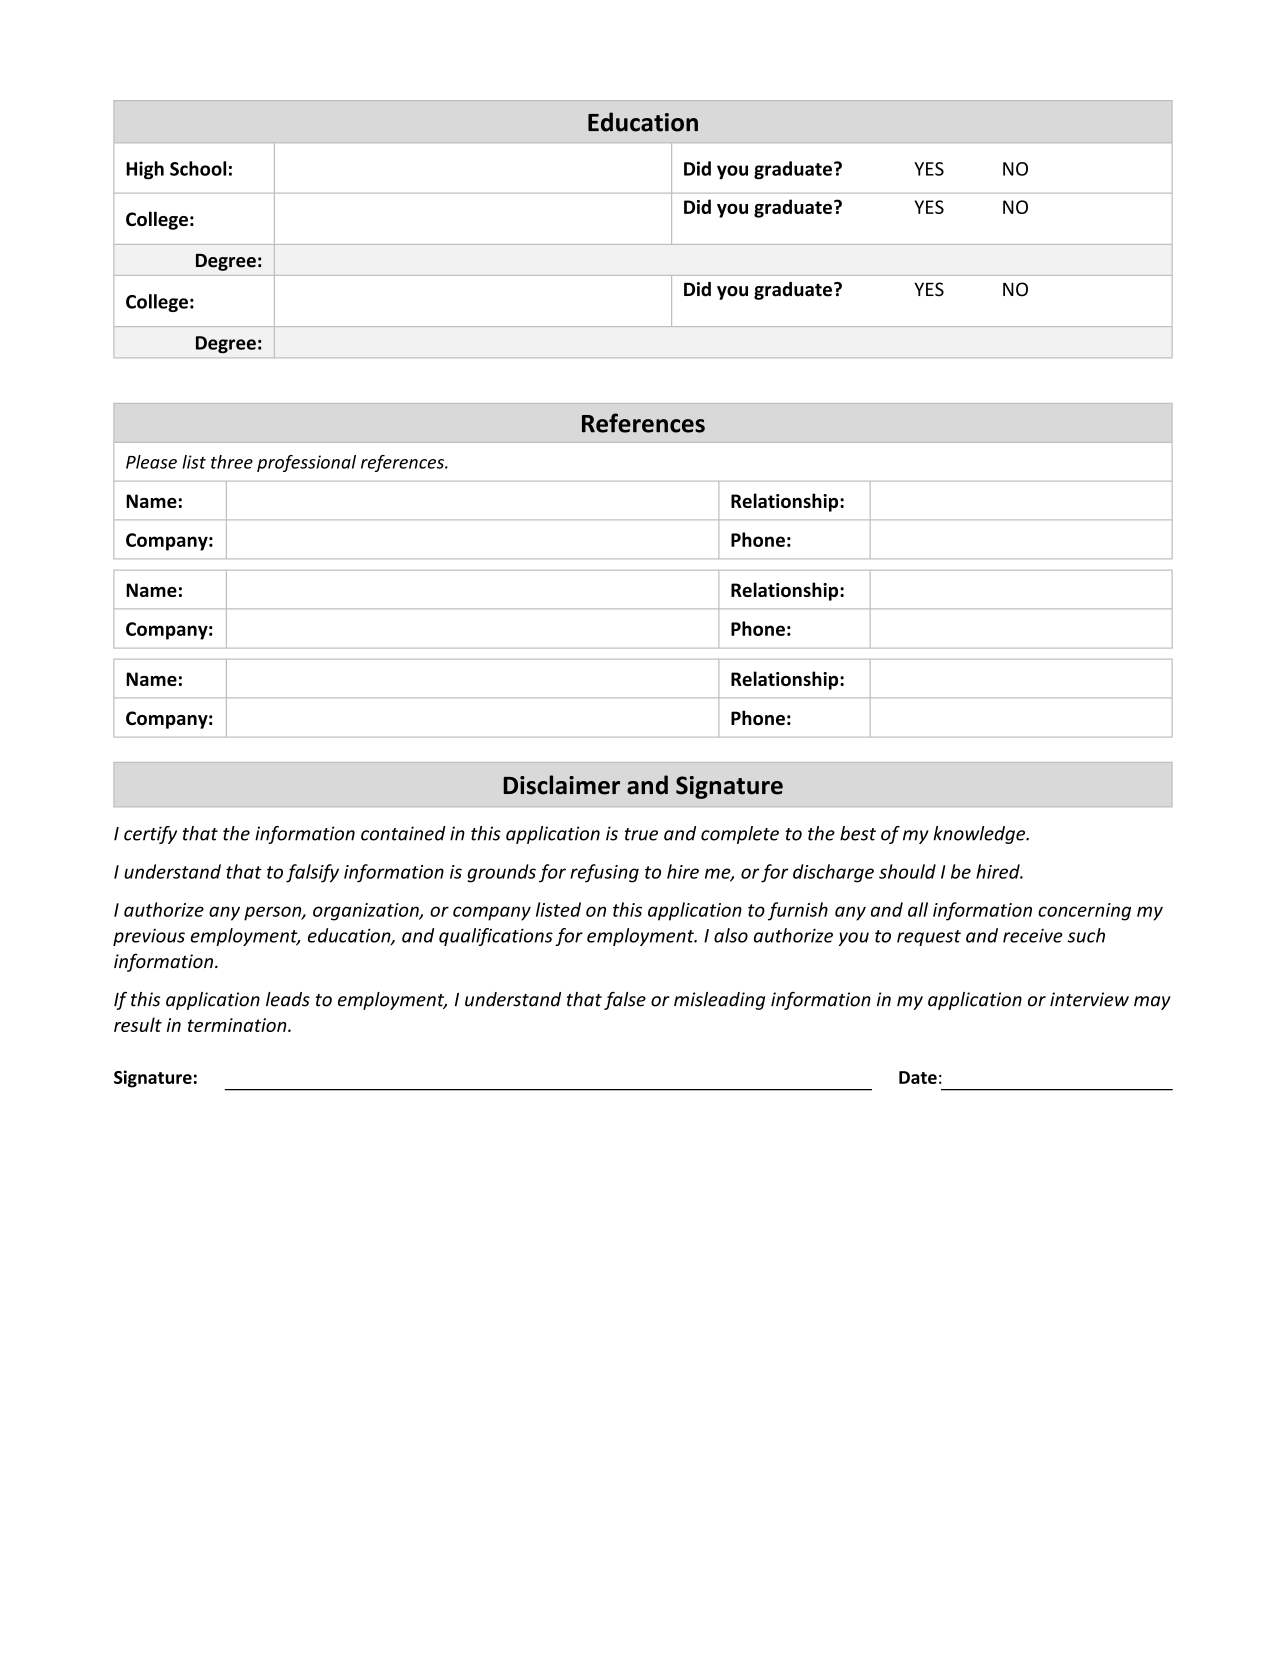  Describe the element at coordinates (151, 462) in the image. I see `Please` at that location.
